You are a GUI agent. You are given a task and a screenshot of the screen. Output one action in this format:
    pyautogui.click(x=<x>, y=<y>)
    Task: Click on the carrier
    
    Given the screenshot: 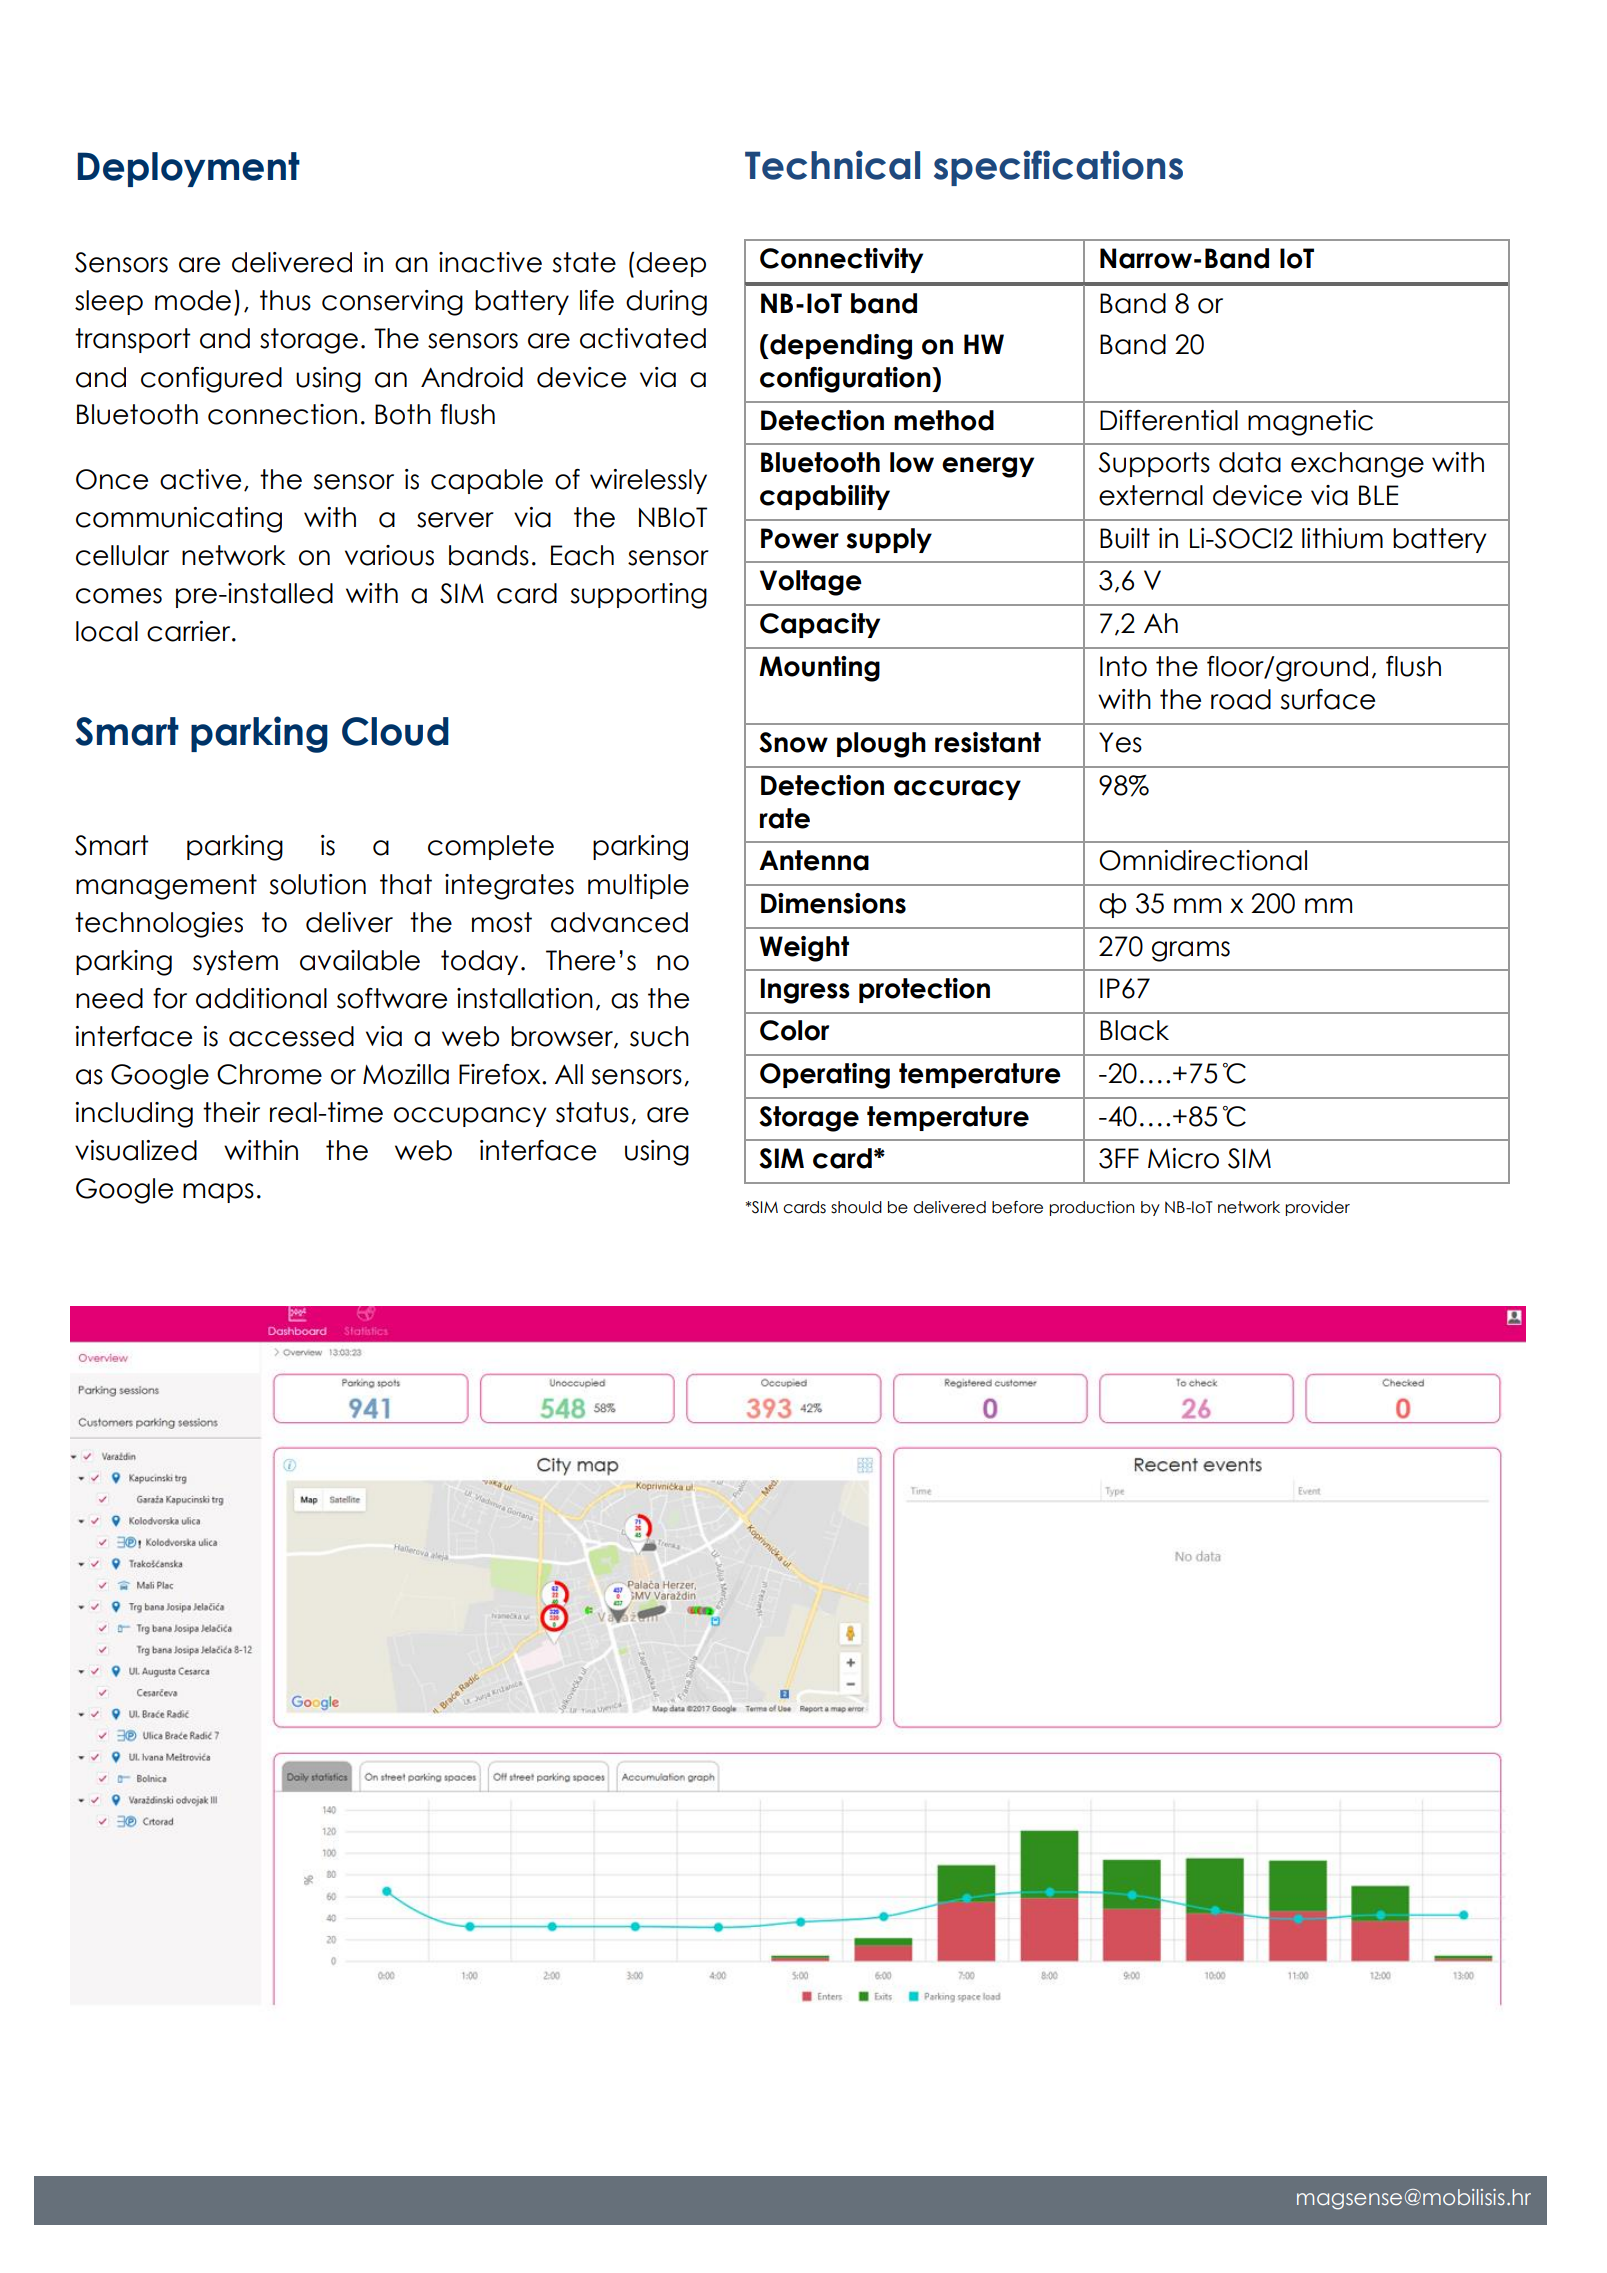 What is the action you would take?
    pyautogui.click(x=190, y=631)
